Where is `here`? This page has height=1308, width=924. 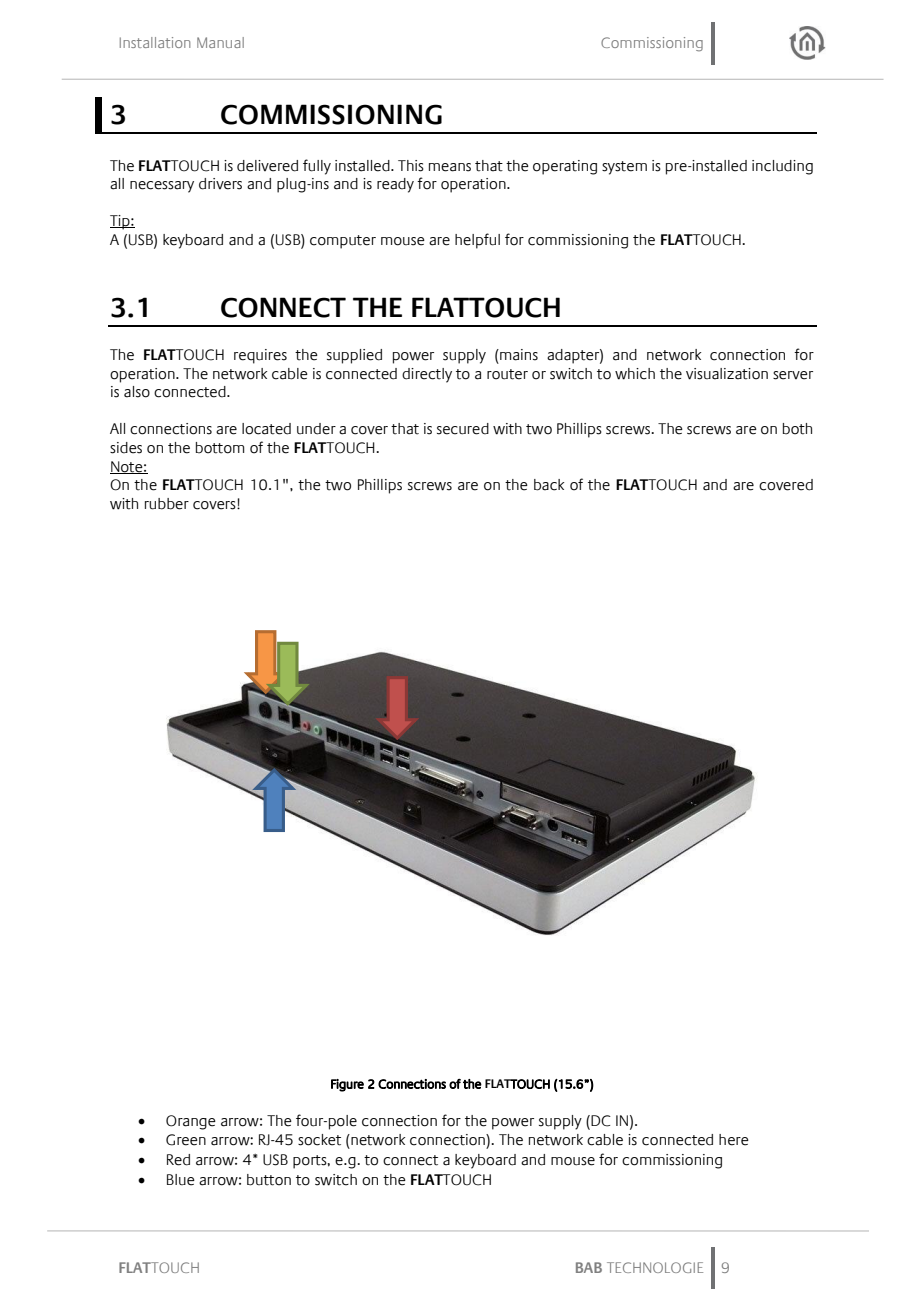
here is located at coordinates (734, 1140).
